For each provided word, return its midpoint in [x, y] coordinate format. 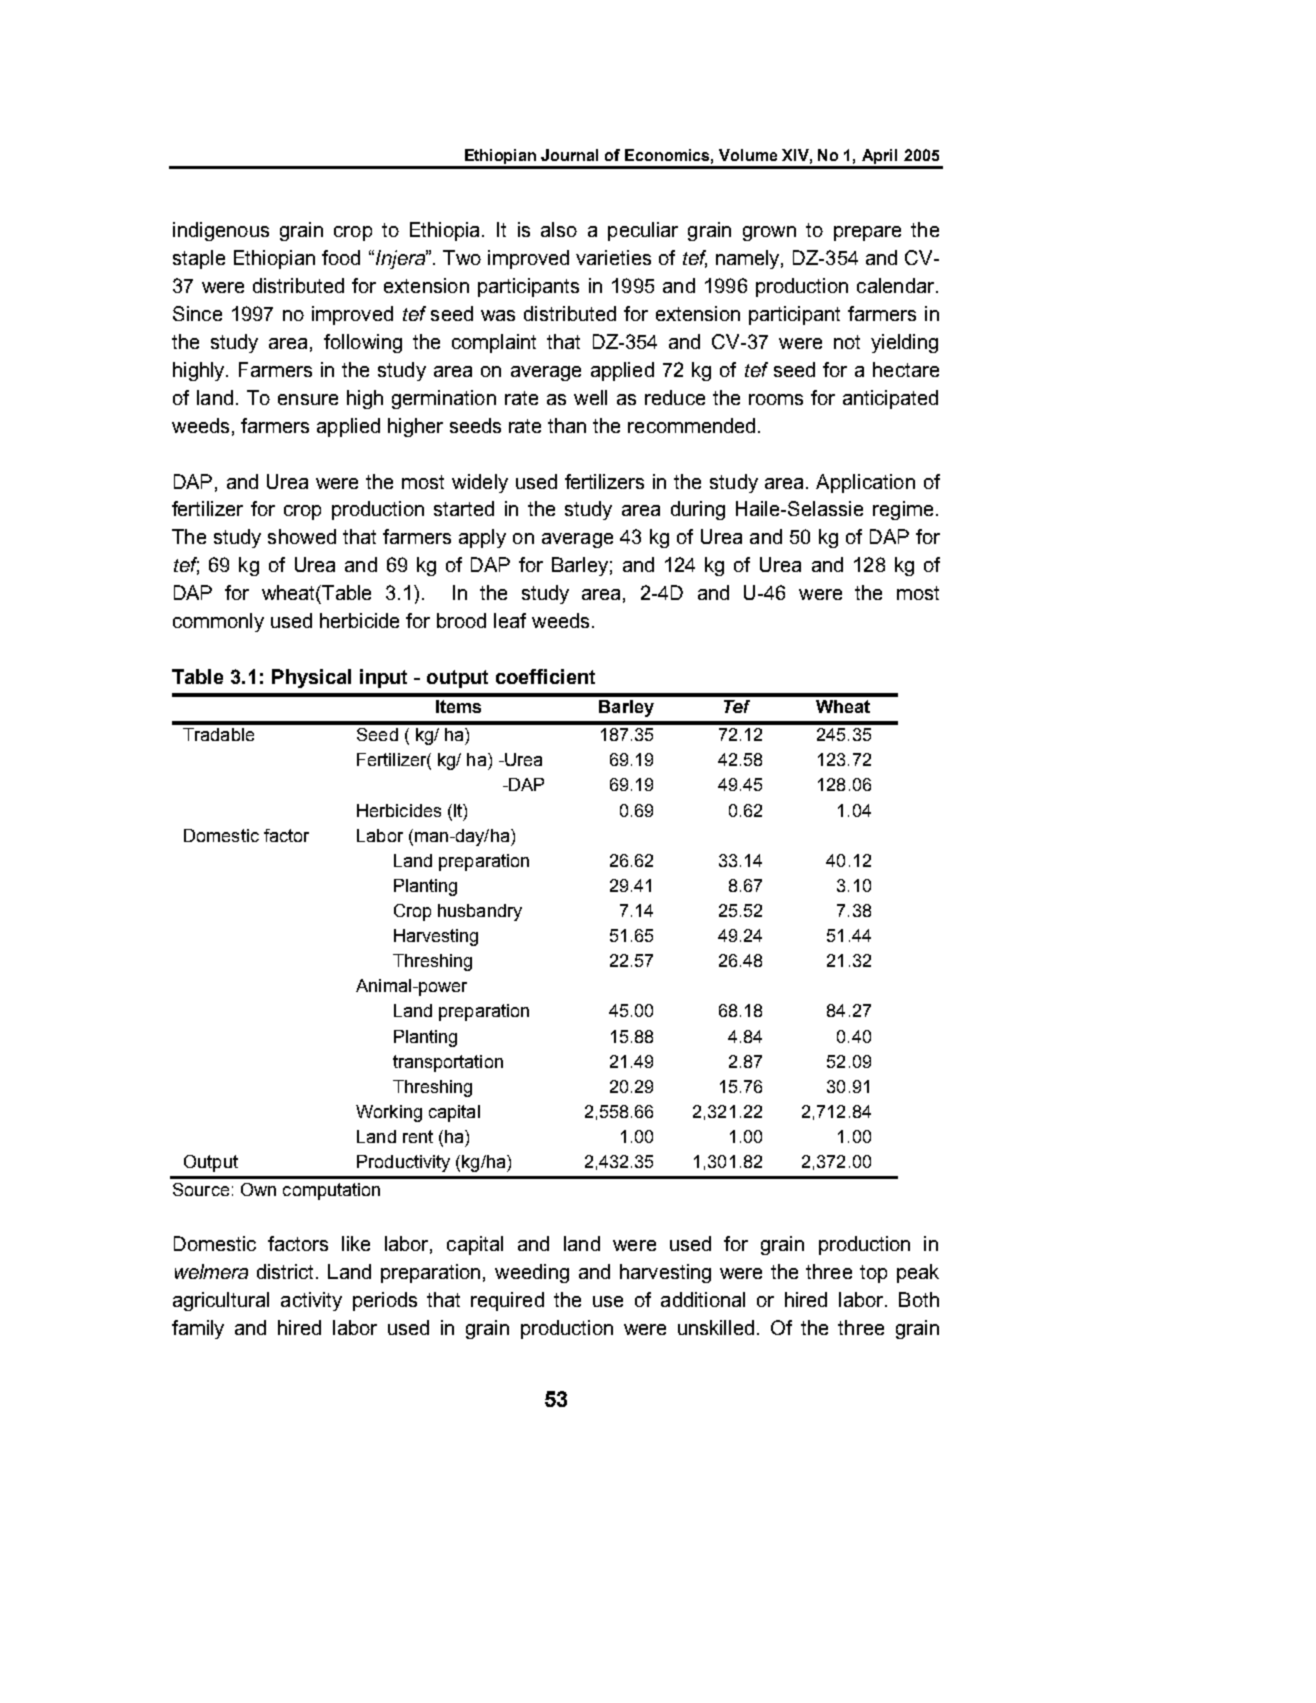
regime [903, 510]
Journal [569, 155]
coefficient [545, 676]
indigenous [221, 231]
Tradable [218, 734]
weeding [532, 1273]
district [287, 1271]
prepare [867, 233]
